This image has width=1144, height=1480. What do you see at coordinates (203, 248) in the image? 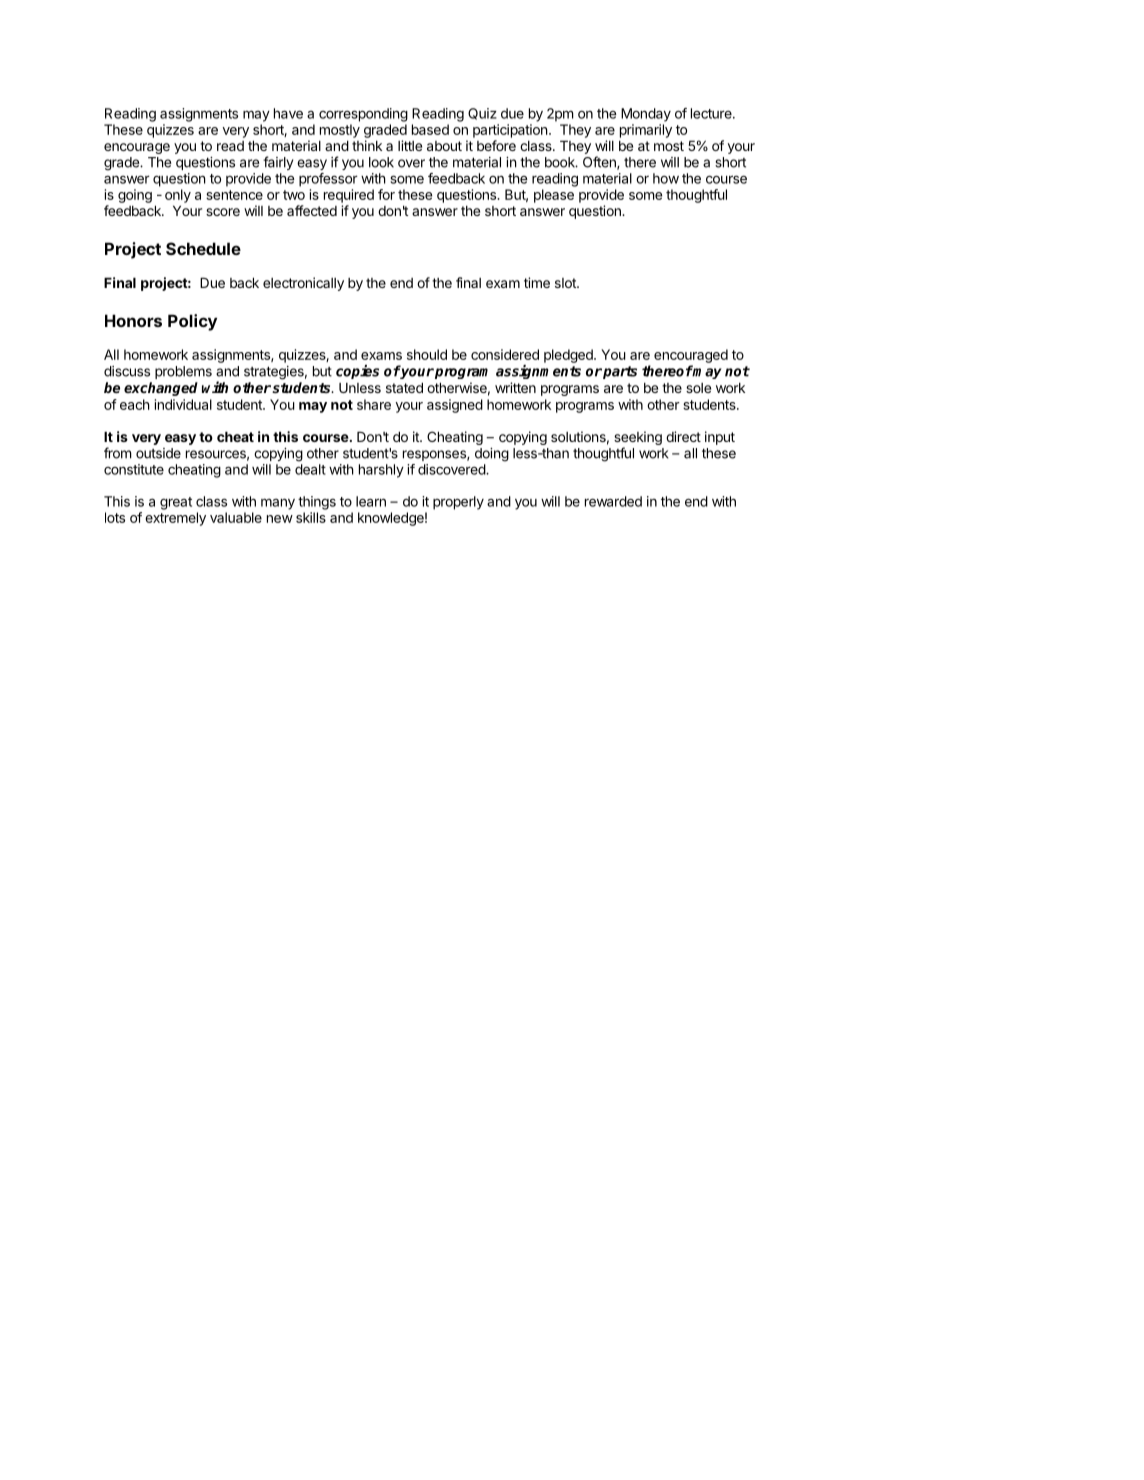
I see `Schedule` at bounding box center [203, 248].
